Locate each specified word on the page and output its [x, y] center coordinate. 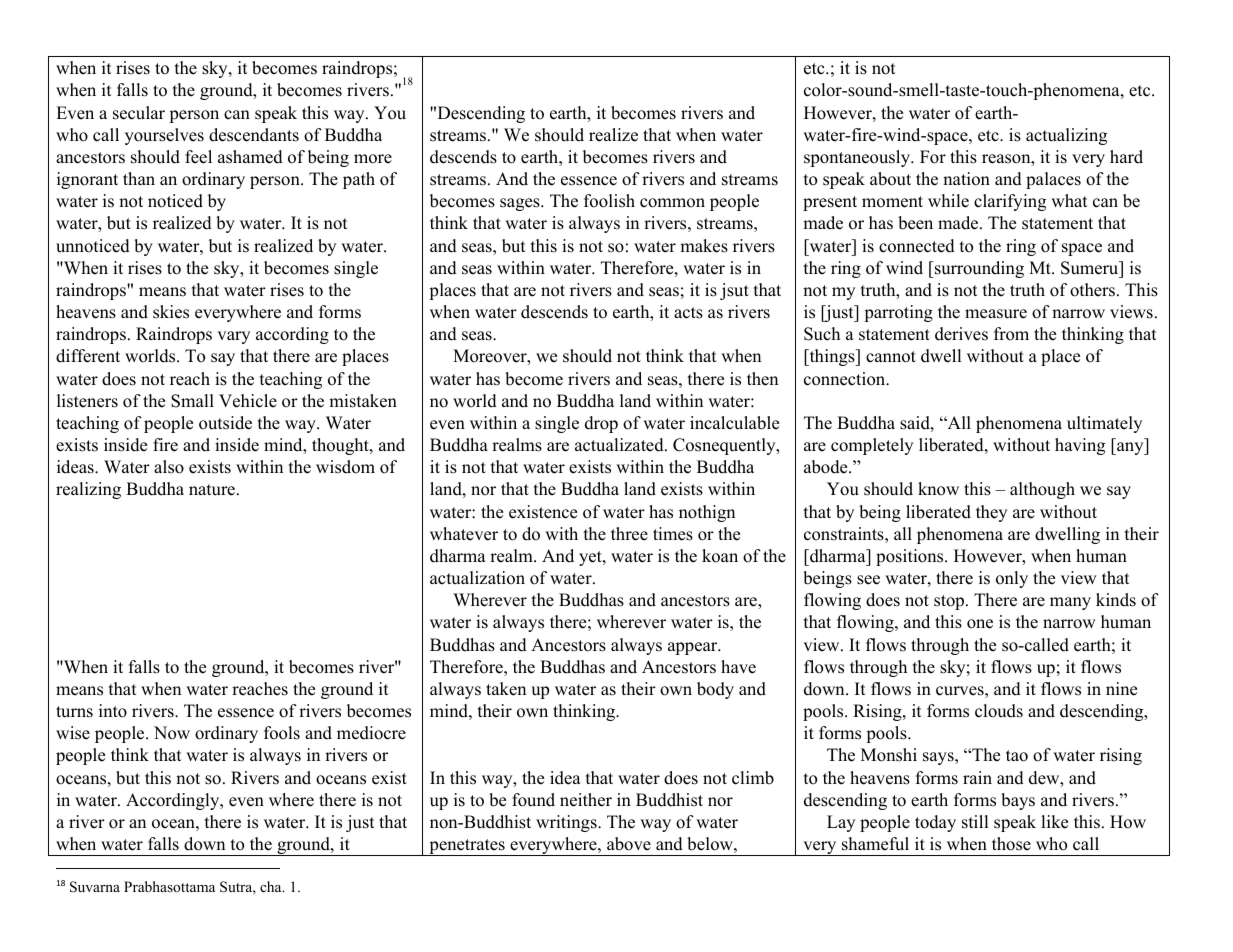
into [113, 711]
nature [212, 490]
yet [591, 558]
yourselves [164, 136]
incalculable [734, 423]
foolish [609, 201]
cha [272, 886]
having [1080, 446]
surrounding [978, 269]
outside [225, 423]
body [715, 690]
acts [688, 313]
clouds [999, 711]
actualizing [1066, 136]
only [1012, 579]
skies [171, 312]
